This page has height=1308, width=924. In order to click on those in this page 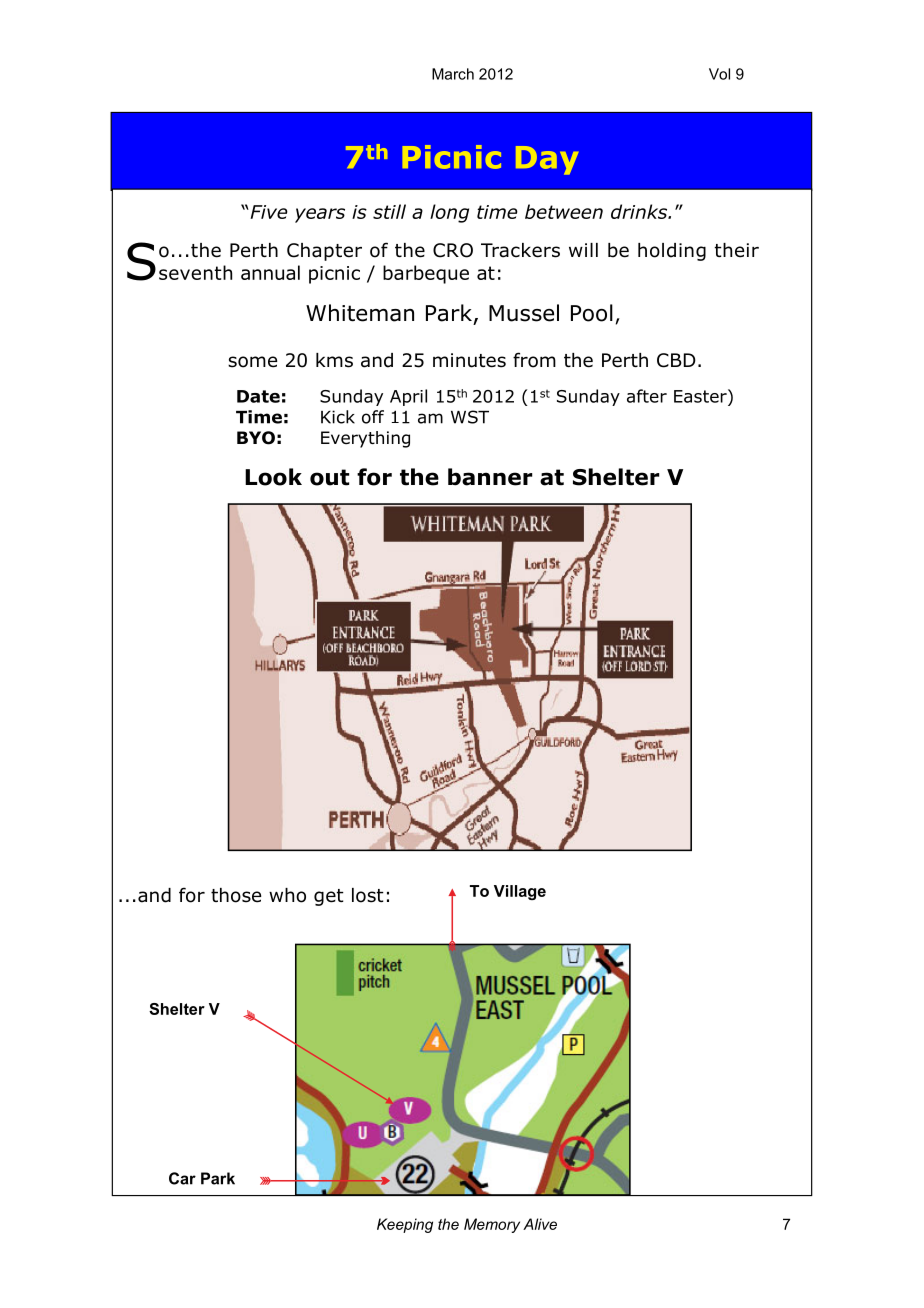, I will do `click(236, 895)`.
